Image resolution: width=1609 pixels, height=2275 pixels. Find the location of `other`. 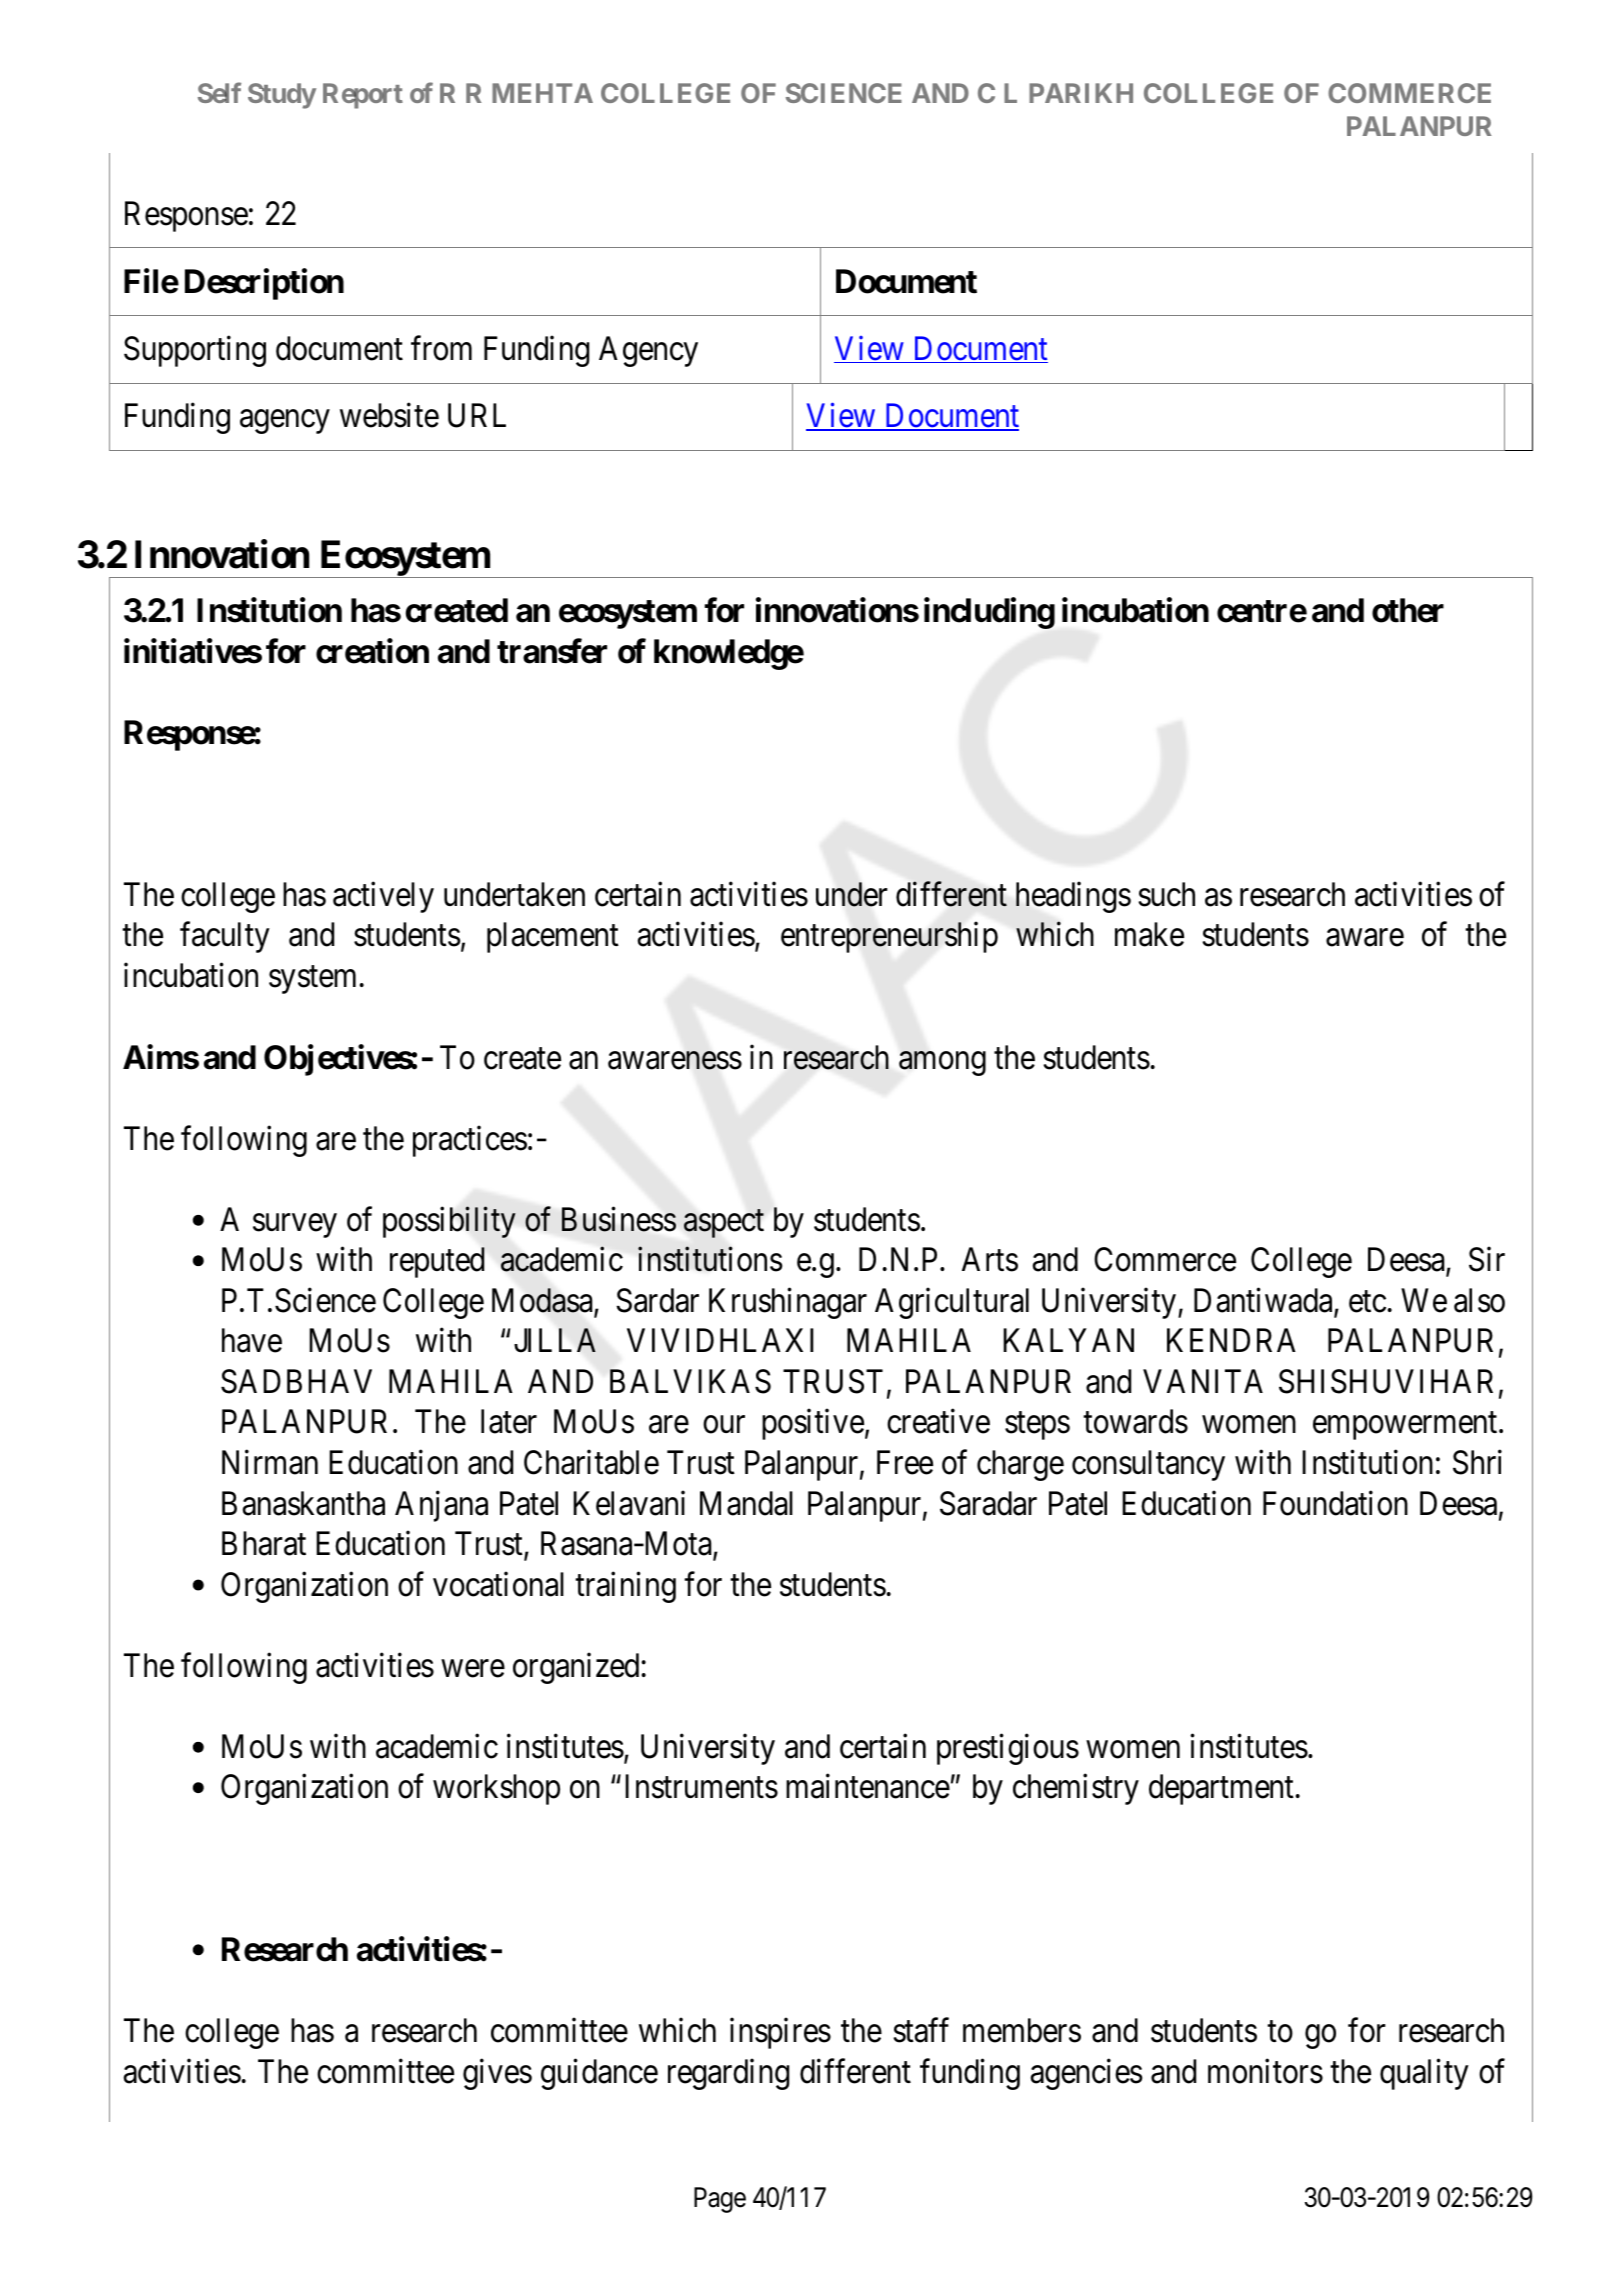

other is located at coordinates (1408, 610).
